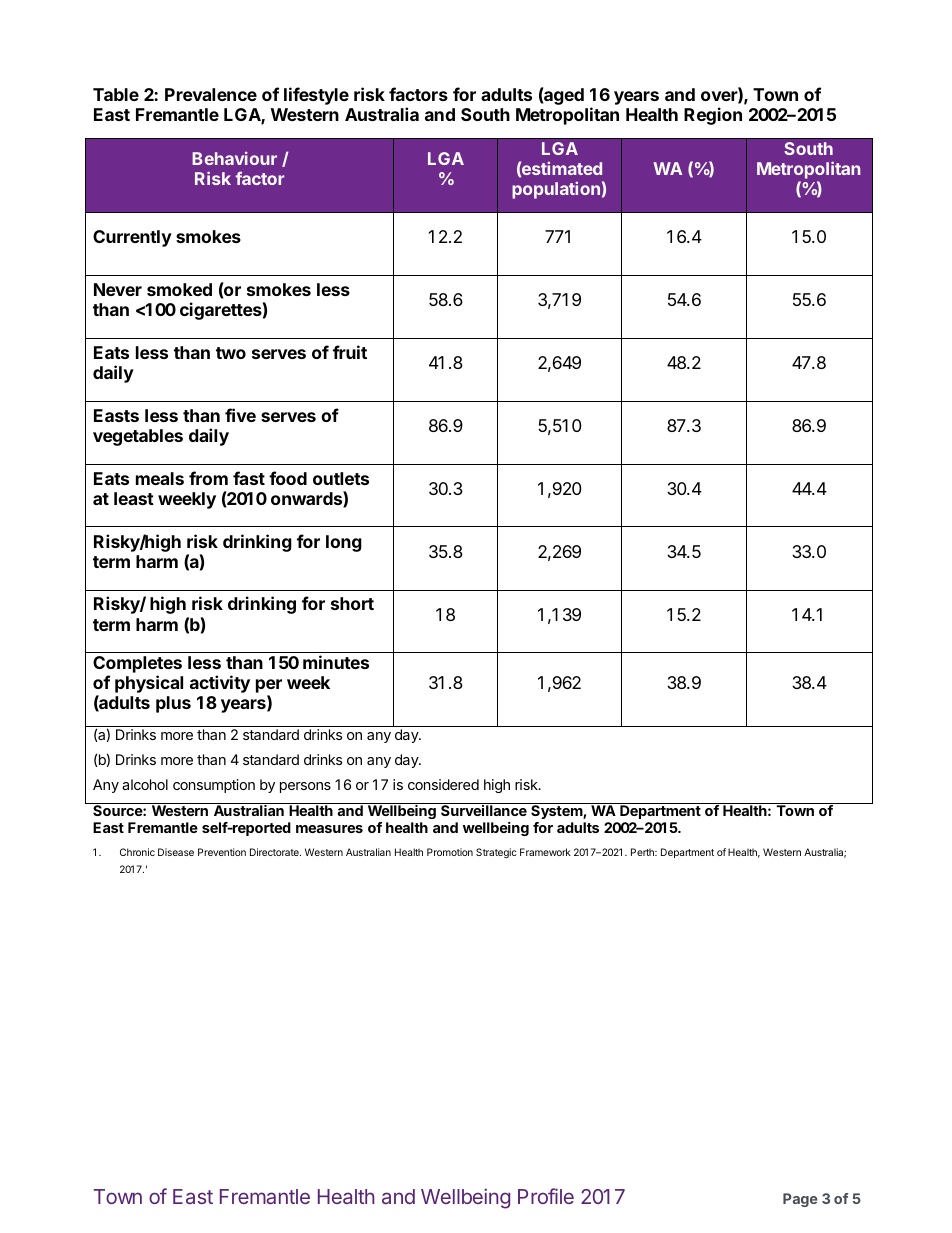  Describe the element at coordinates (713, 116) in the page. I see `Region` at that location.
